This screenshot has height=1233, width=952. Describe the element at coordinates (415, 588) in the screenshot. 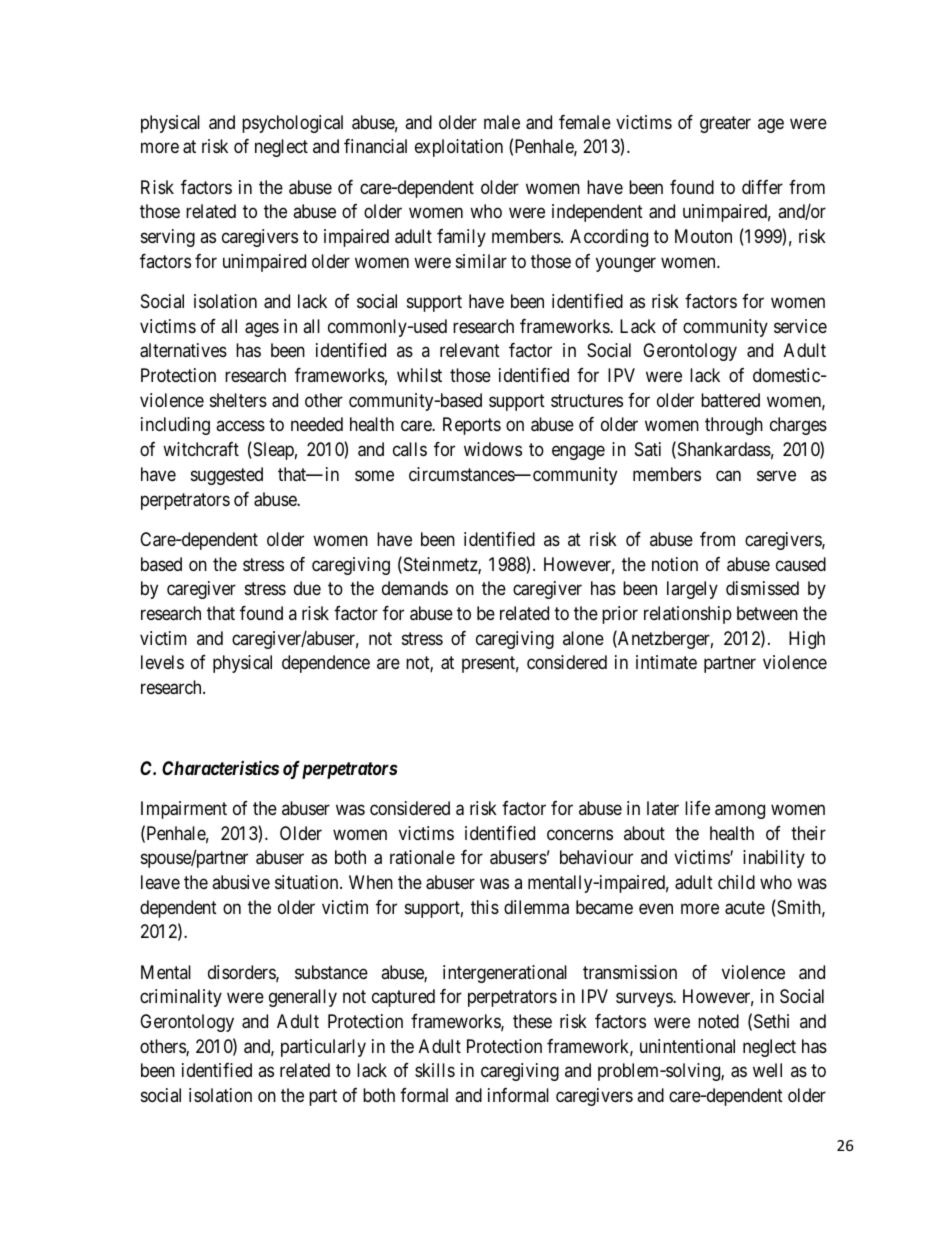

I see `demands` at that location.
